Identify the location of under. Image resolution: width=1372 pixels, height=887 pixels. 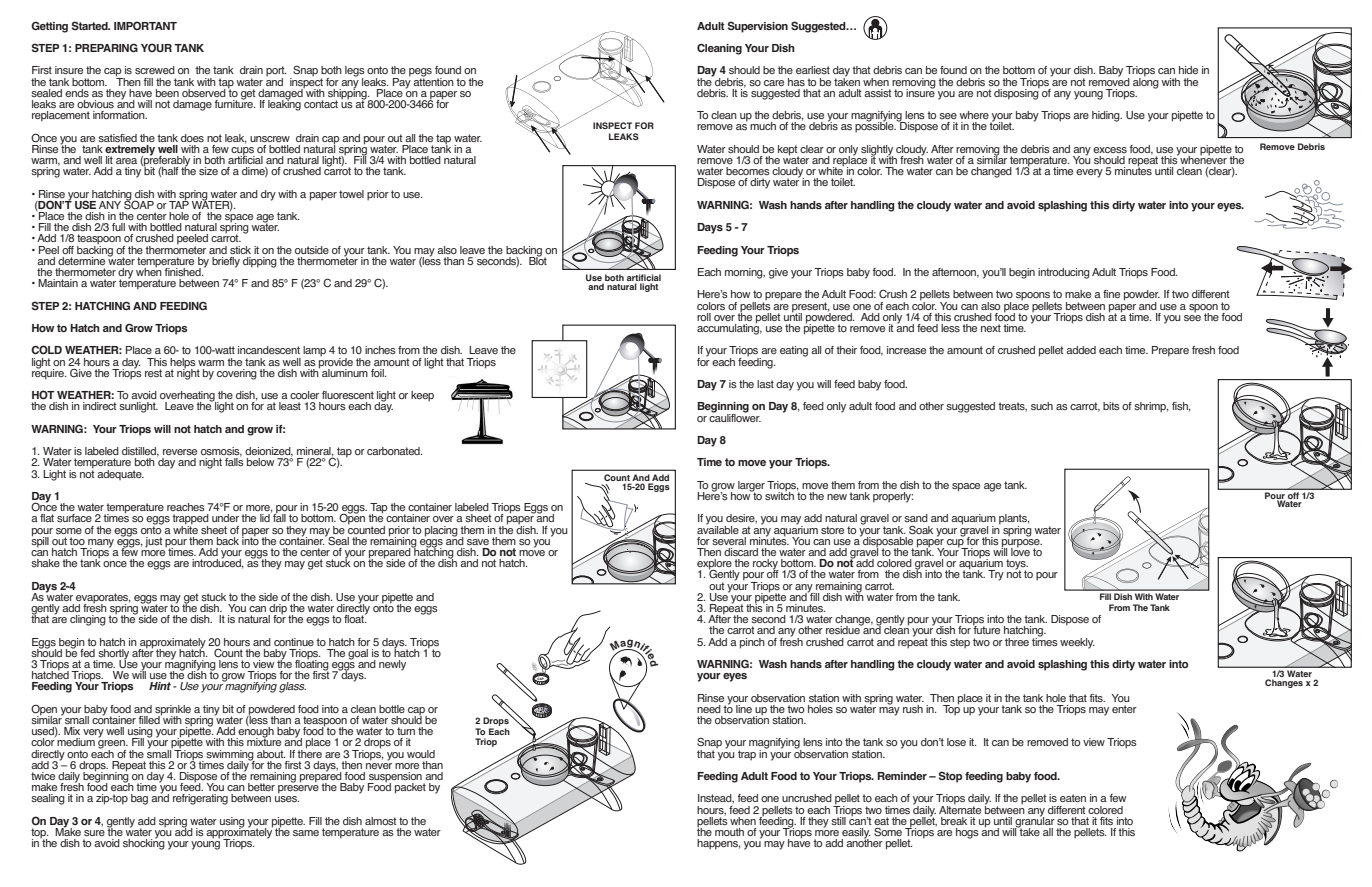
(225, 518).
